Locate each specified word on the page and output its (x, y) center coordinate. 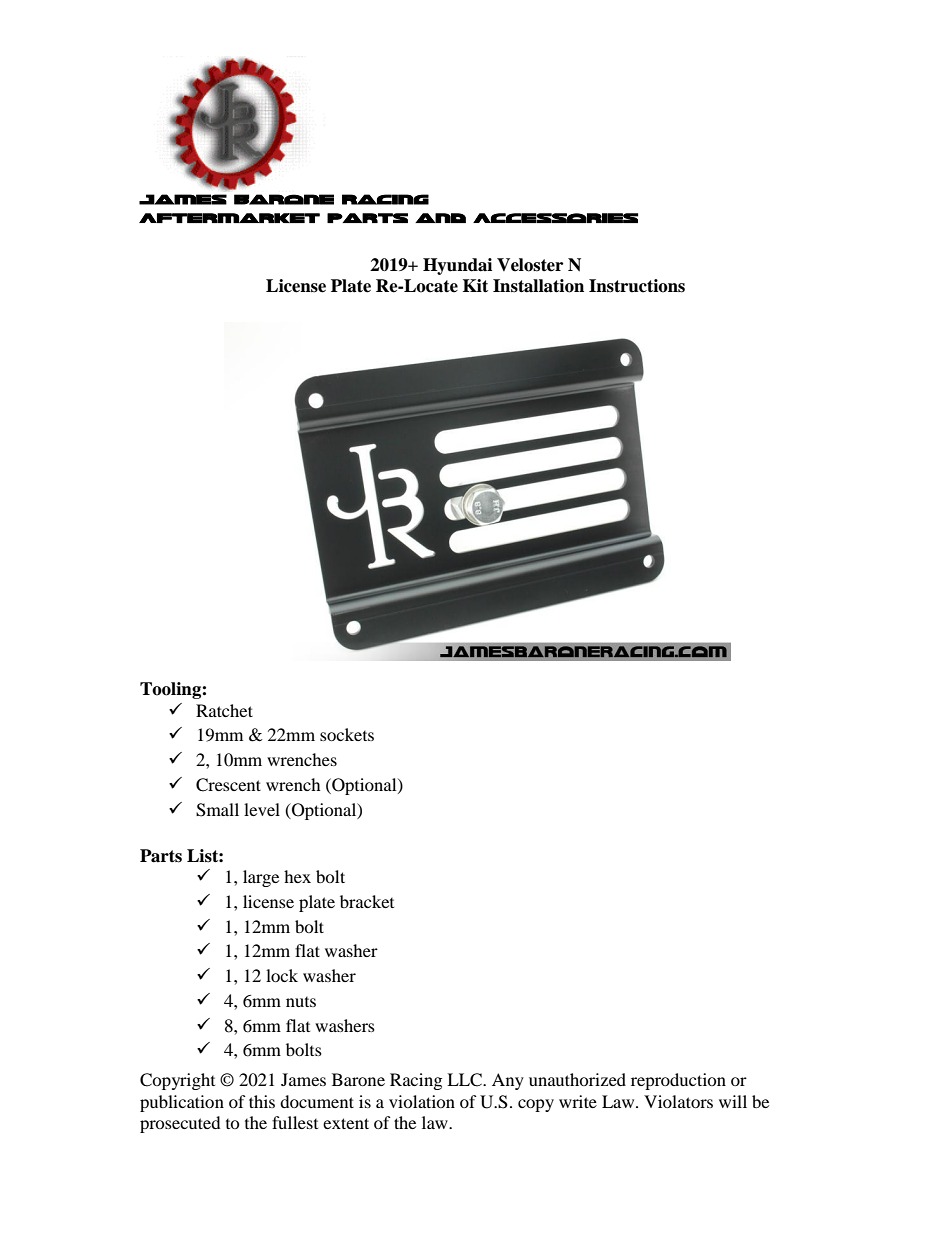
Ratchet (224, 710)
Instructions (637, 286)
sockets (347, 734)
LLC (465, 1080)
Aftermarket (229, 218)
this (262, 1101)
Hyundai (457, 266)
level (262, 809)
